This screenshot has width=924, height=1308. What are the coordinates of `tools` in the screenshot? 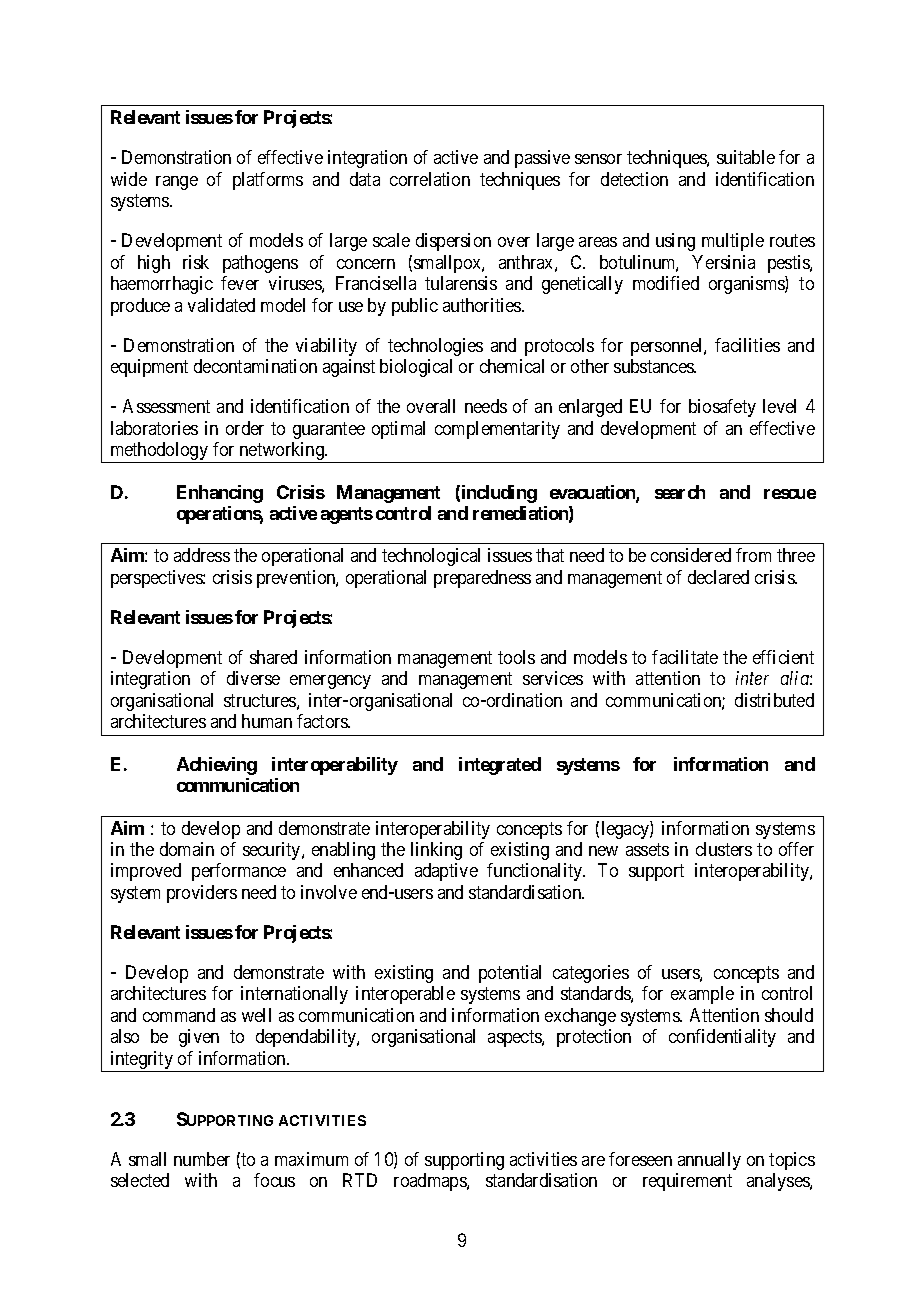 It's located at (516, 657).
